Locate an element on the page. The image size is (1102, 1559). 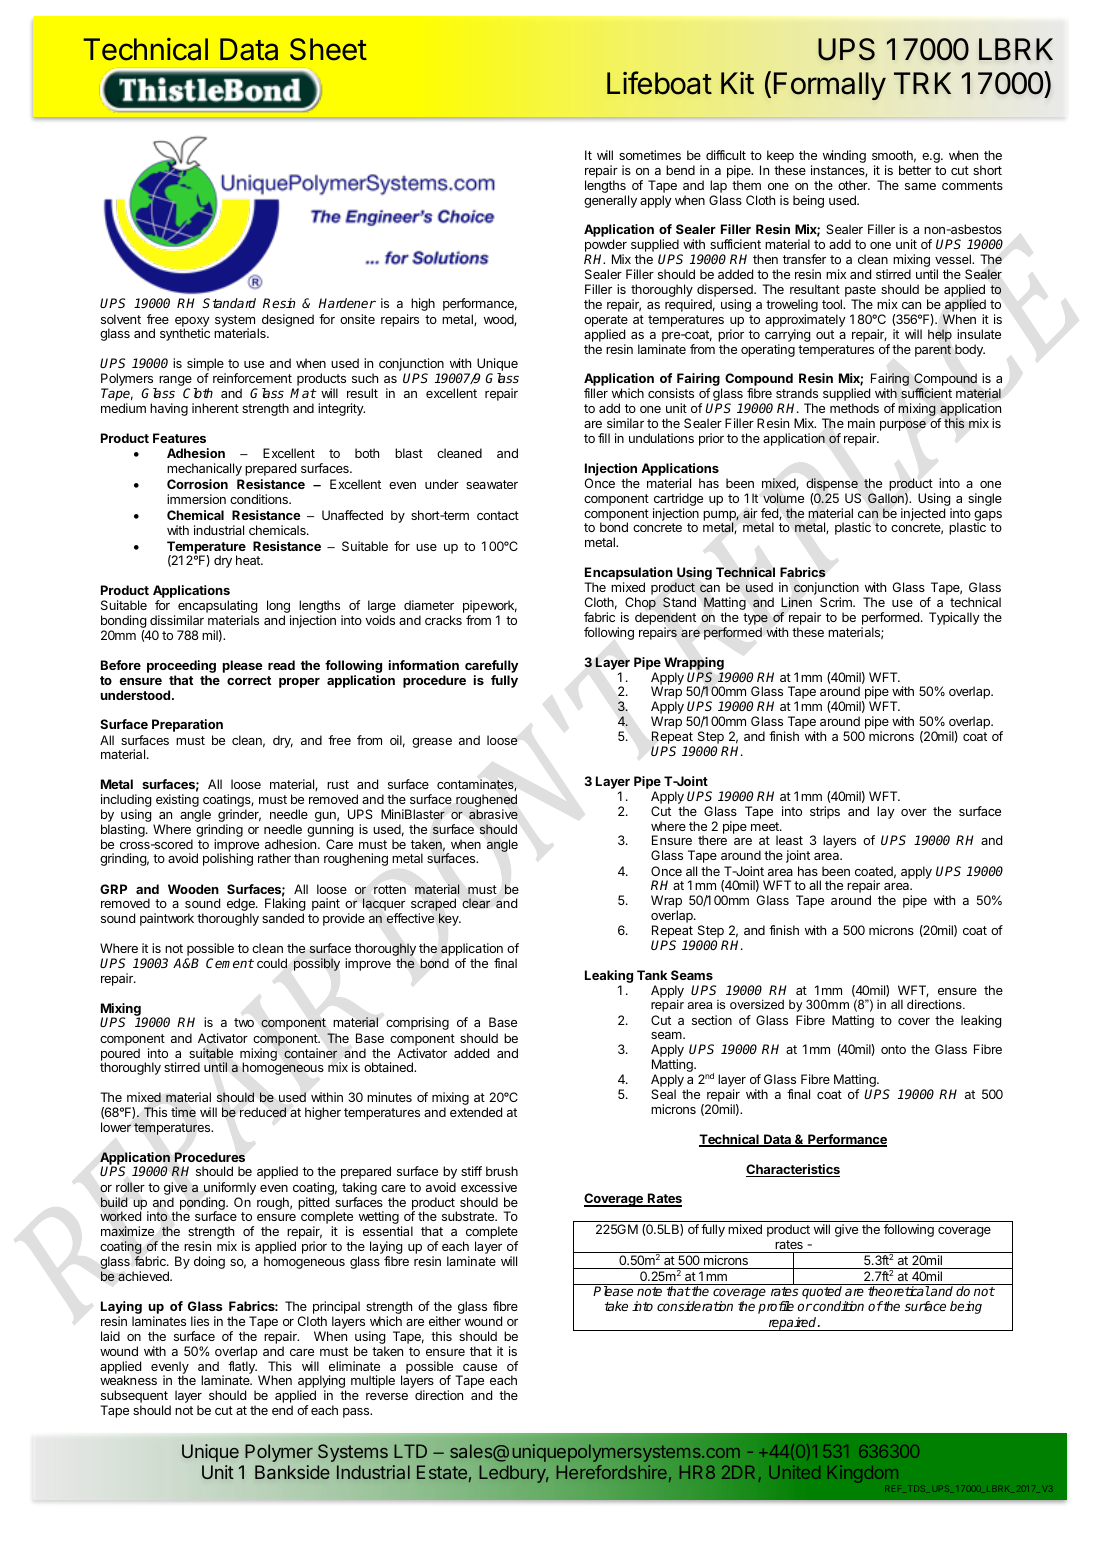
abrasive is located at coordinates (493, 814).
